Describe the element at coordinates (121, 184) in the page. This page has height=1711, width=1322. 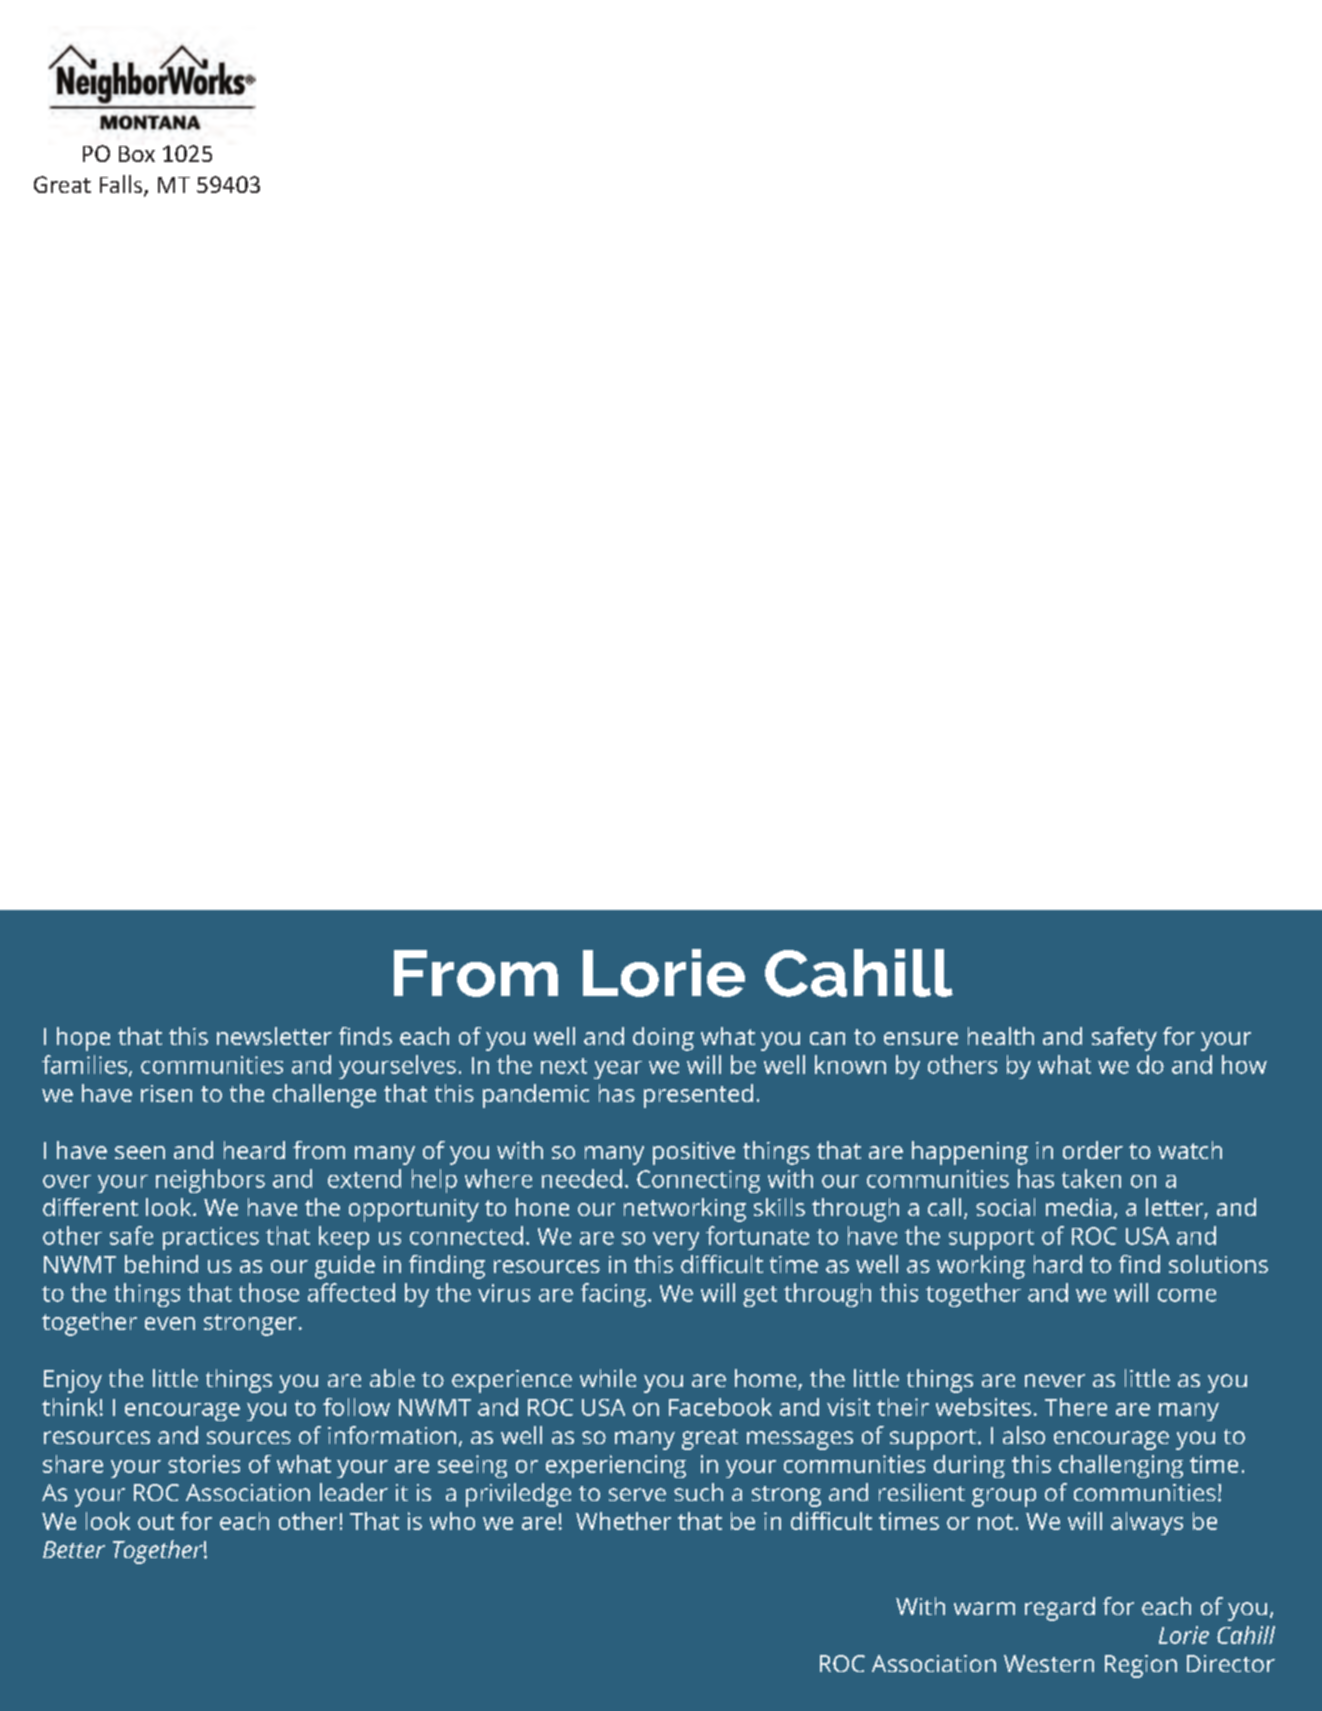
I see `Falls` at that location.
